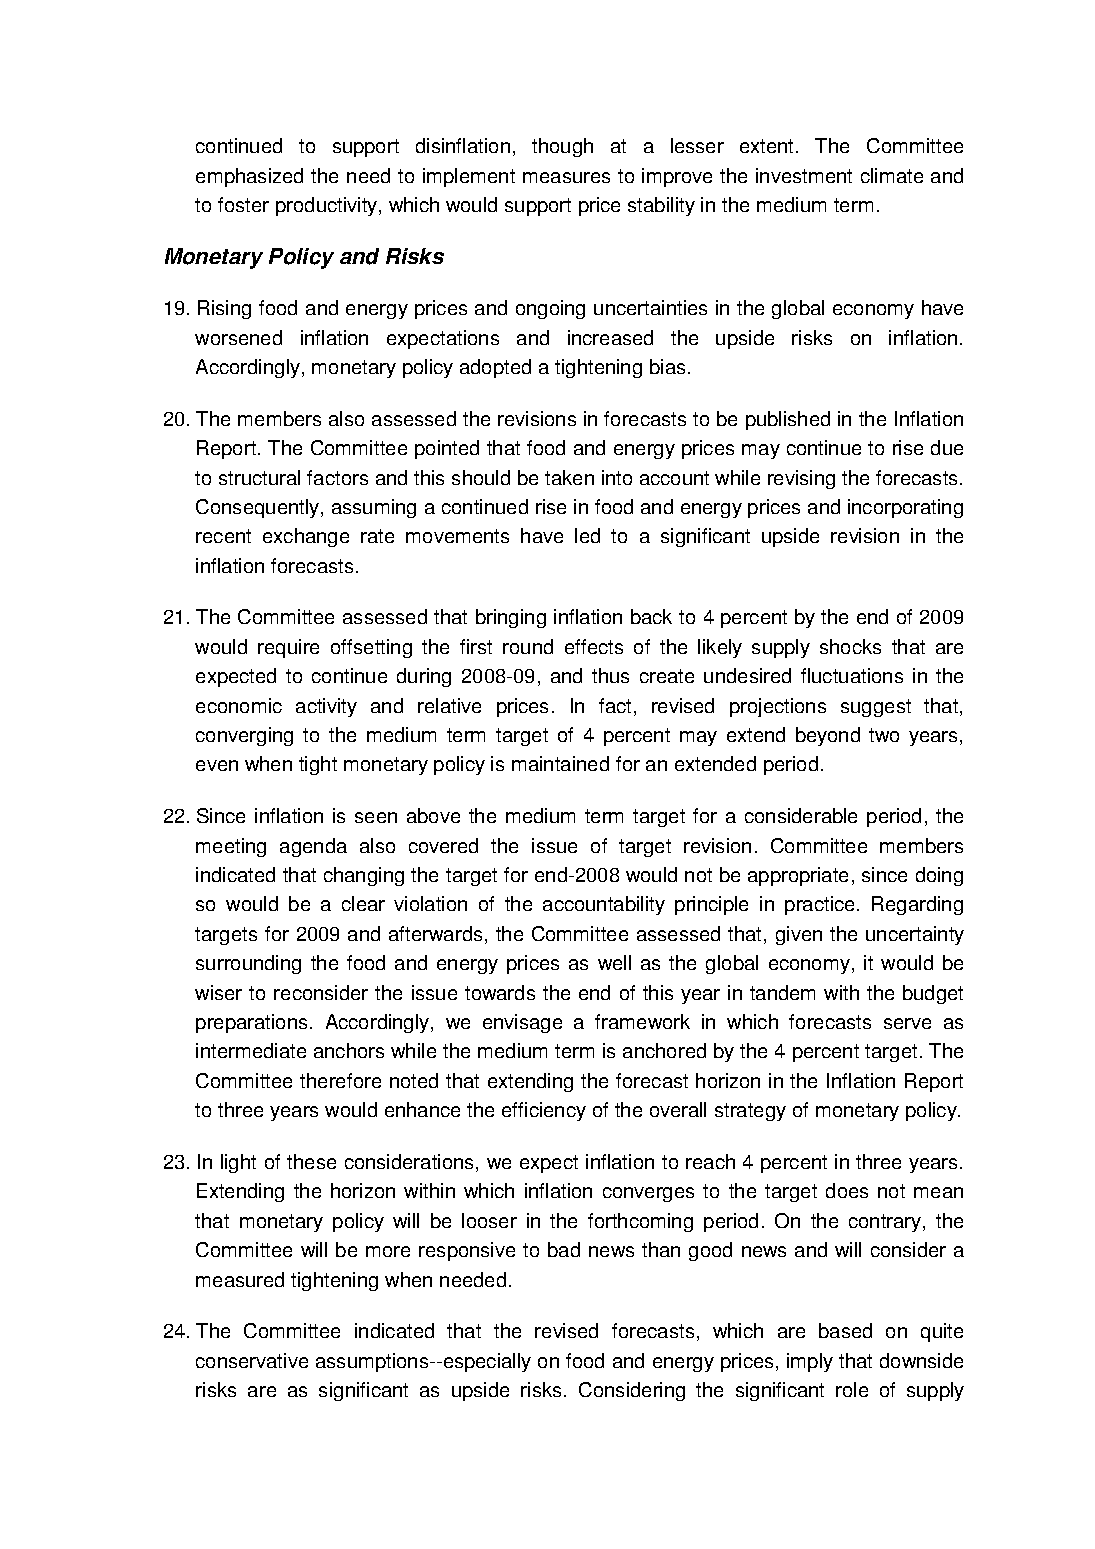 The width and height of the screenshot is (1095, 1549). I want to click on conservative, so click(252, 1360).
